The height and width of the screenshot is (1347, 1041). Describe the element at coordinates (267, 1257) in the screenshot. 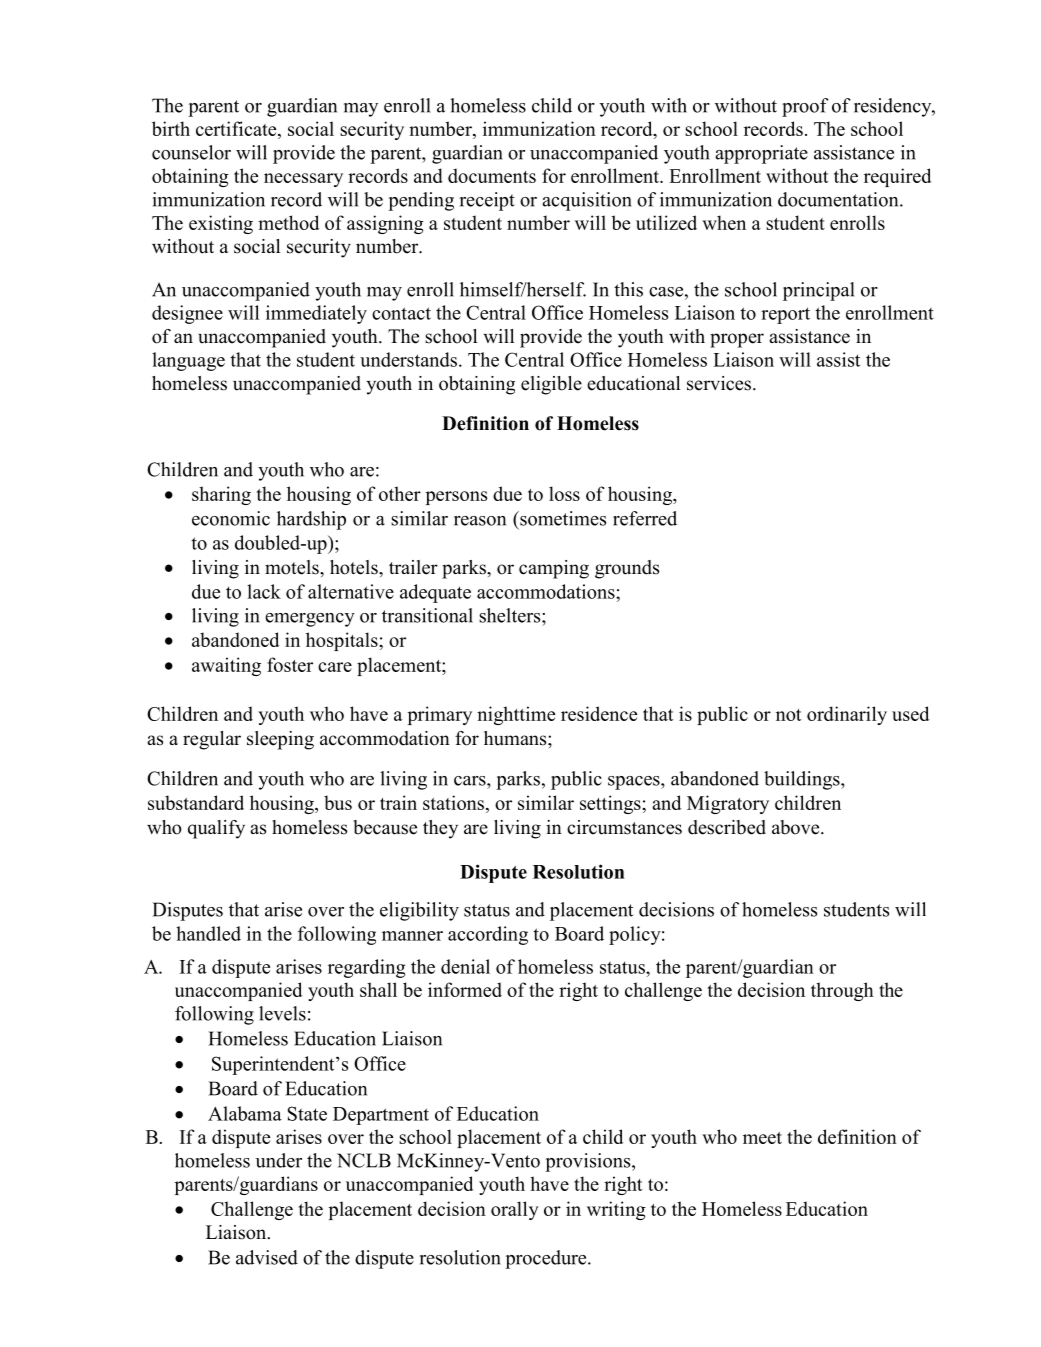

I see `advised` at that location.
